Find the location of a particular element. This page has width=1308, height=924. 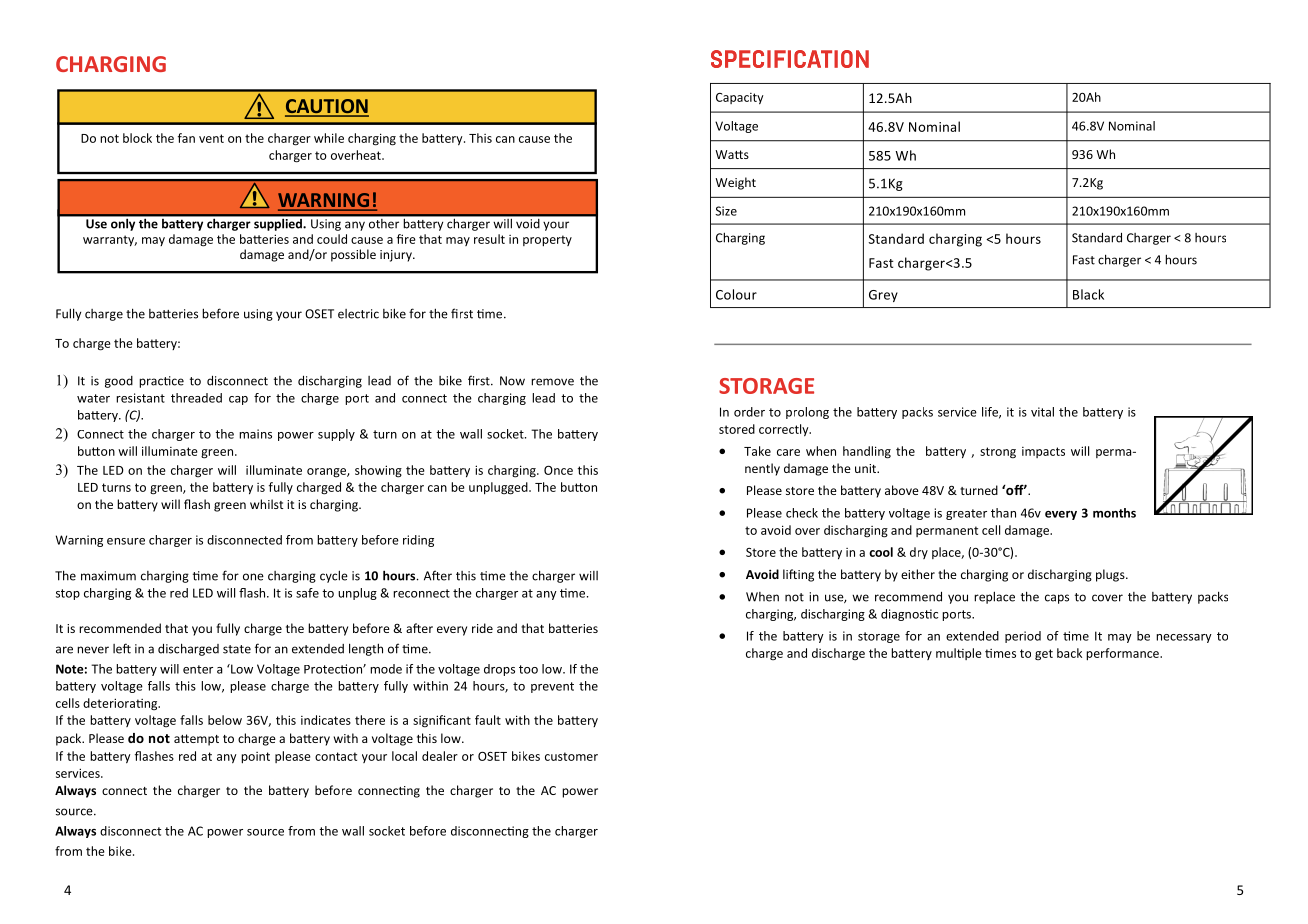

could is located at coordinates (332, 239).
